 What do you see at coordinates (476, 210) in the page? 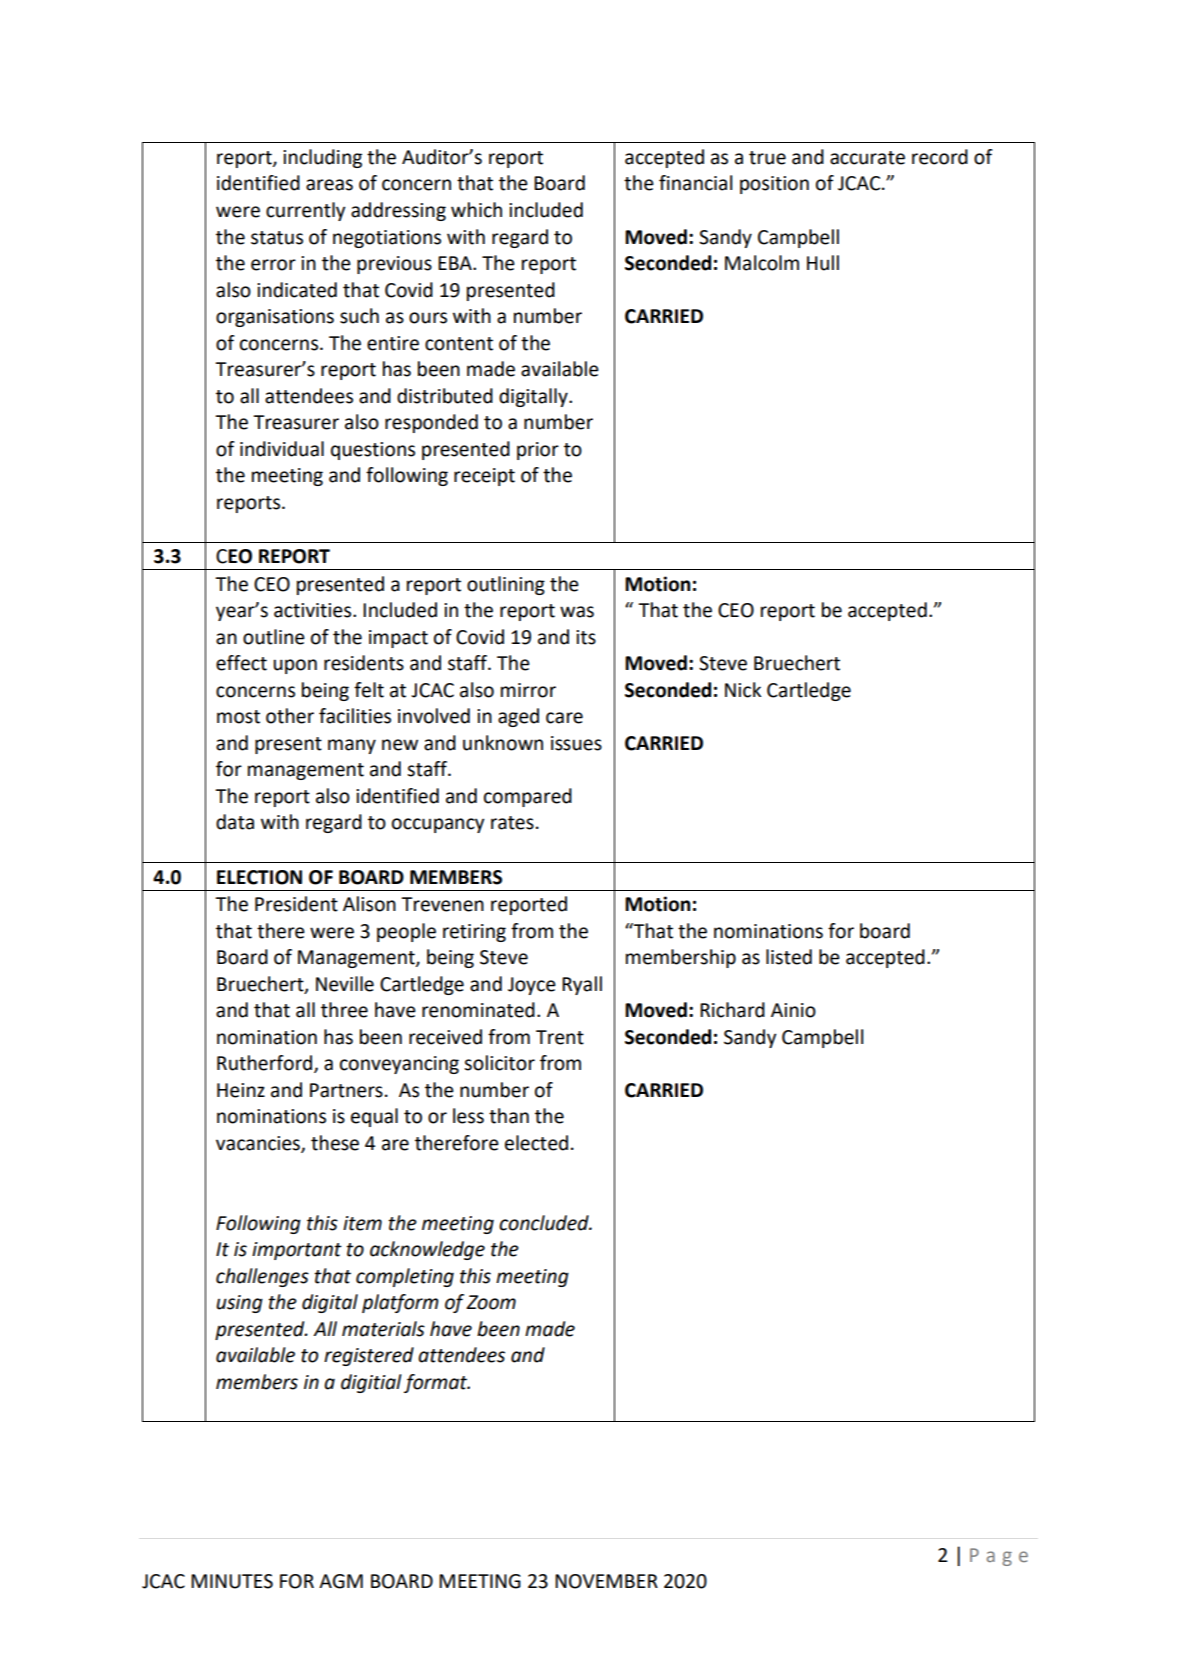
I see `which` at bounding box center [476, 210].
